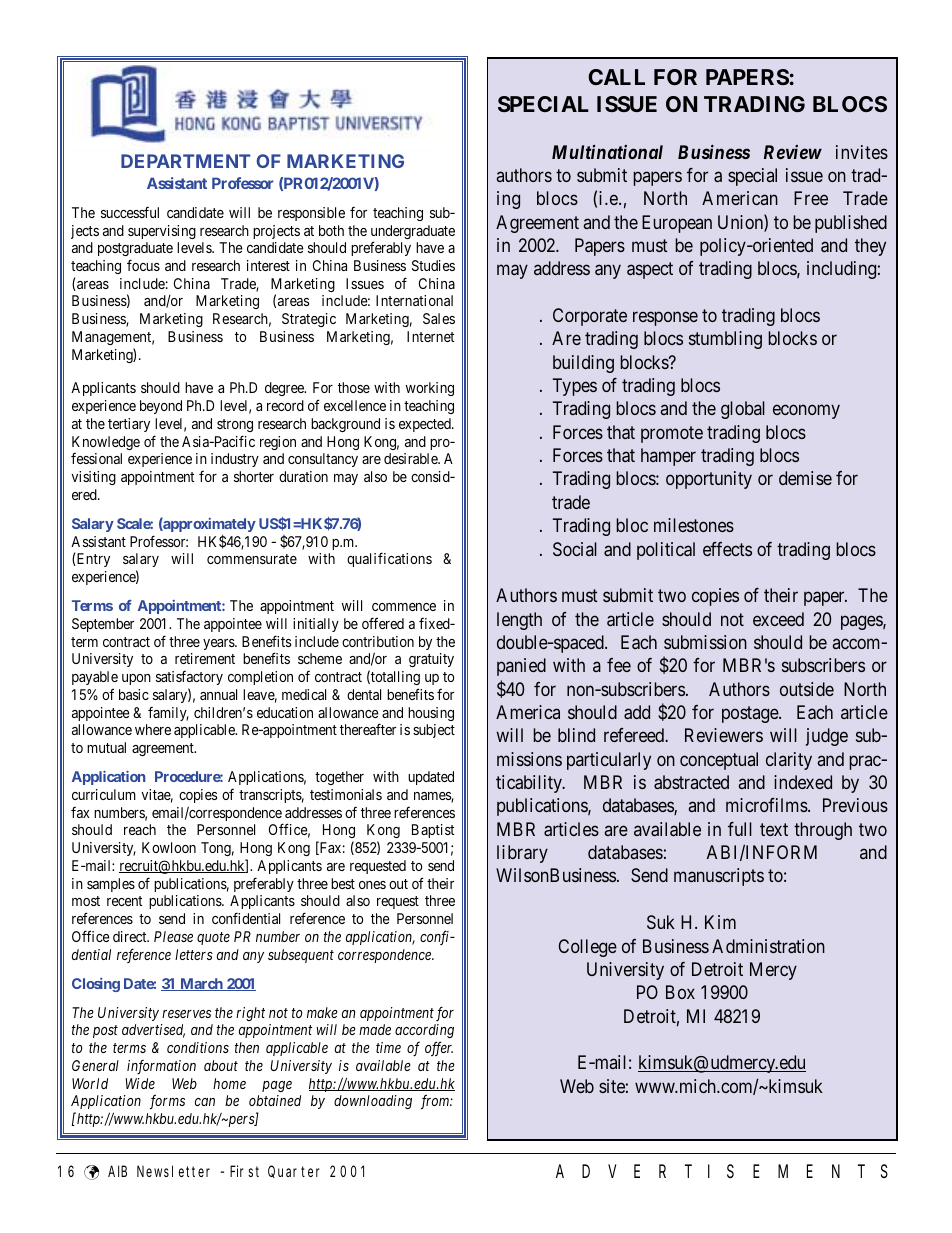 The height and width of the image is (1233, 952). I want to click on about, so click(221, 1065).
